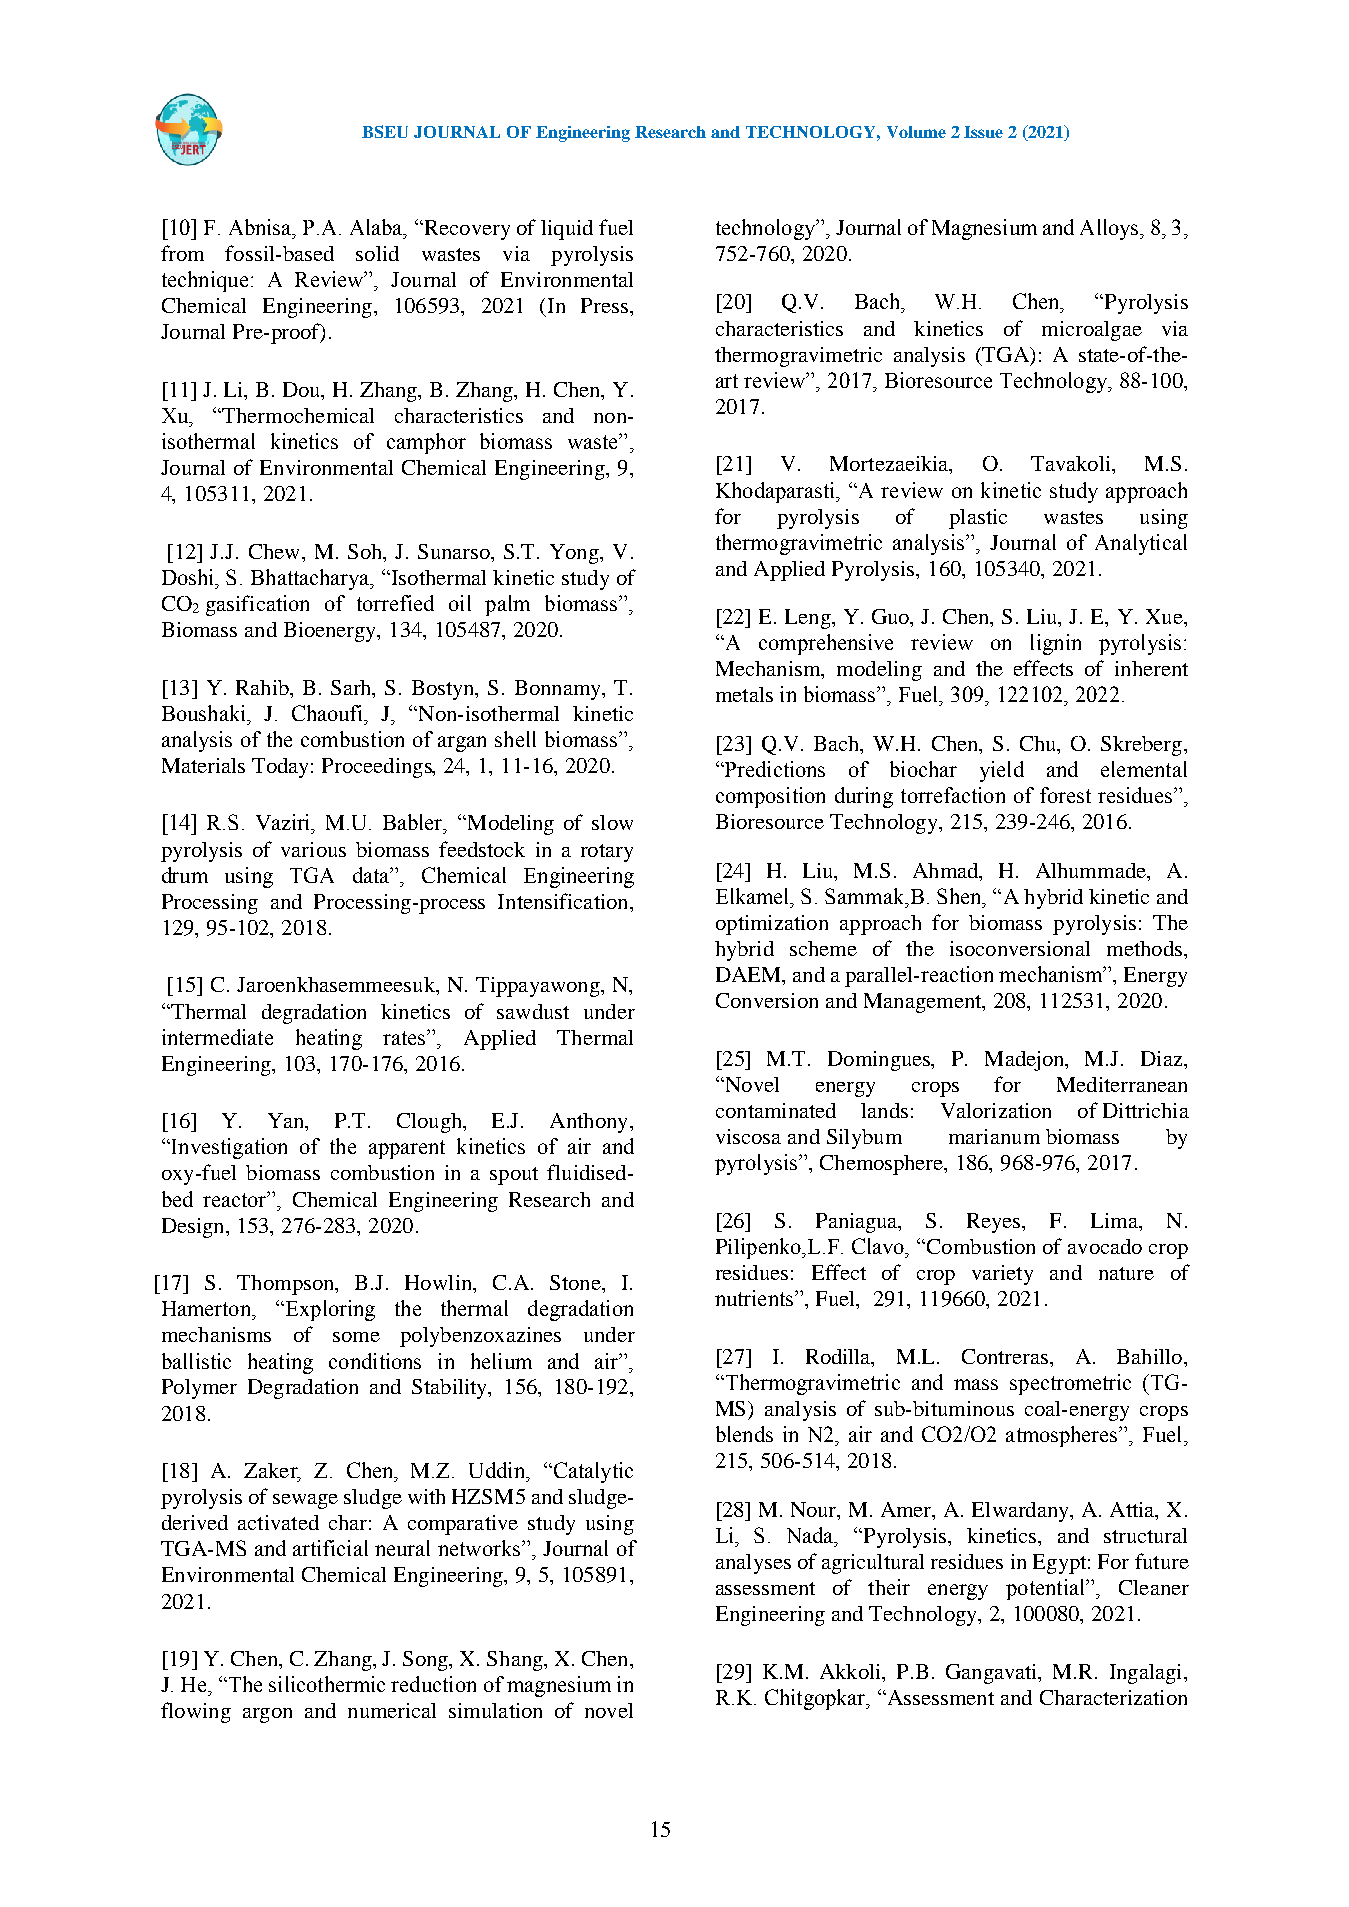 This screenshot has width=1349, height=1907. What do you see at coordinates (590, 1123) in the screenshot?
I see `Anthony` at bounding box center [590, 1123].
